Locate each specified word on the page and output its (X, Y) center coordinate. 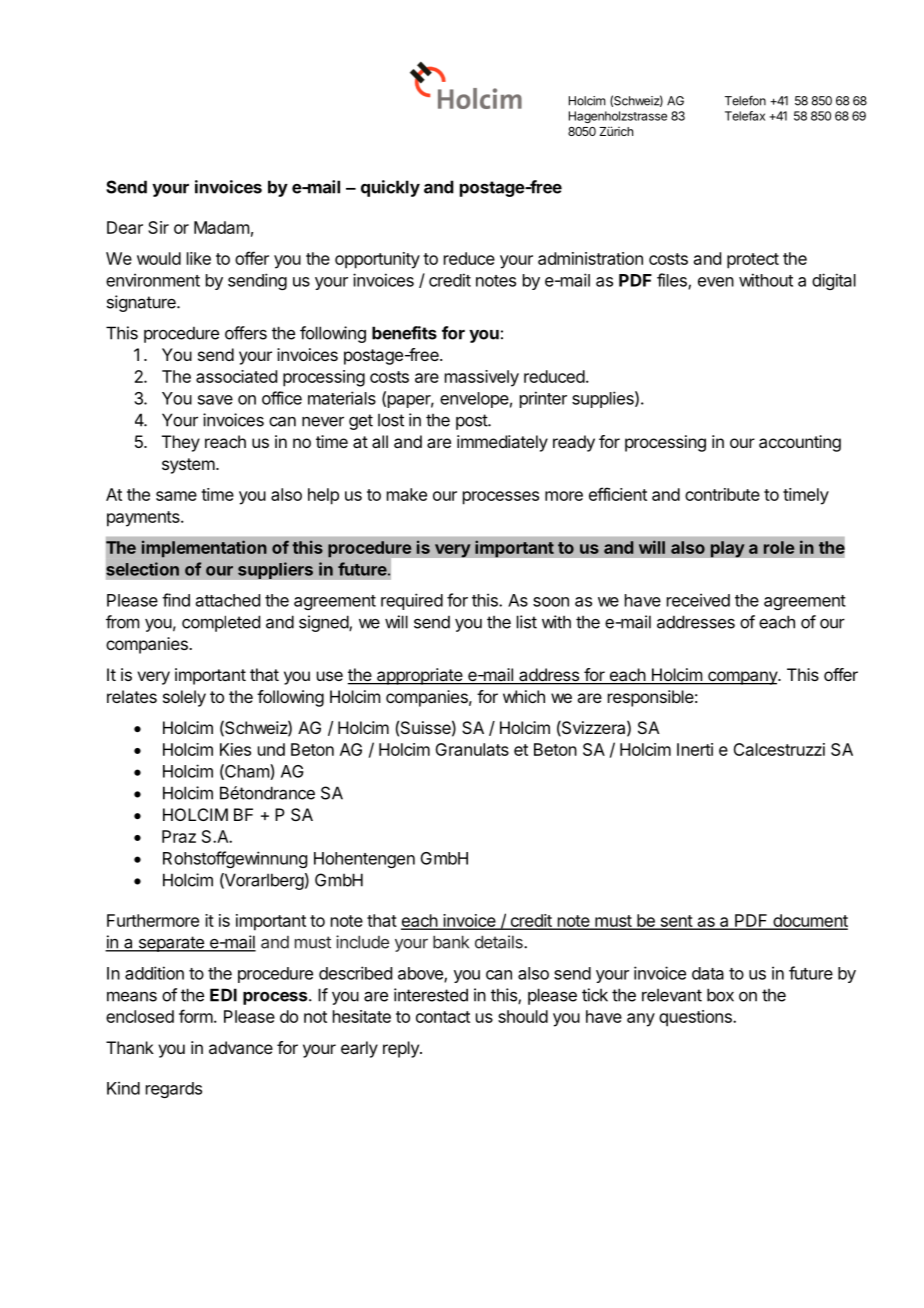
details (500, 942)
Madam (221, 227)
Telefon (745, 101)
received (698, 600)
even (716, 282)
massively (482, 378)
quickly (390, 188)
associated (236, 376)
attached (228, 600)
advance (241, 1047)
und (271, 749)
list (527, 622)
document (809, 921)
